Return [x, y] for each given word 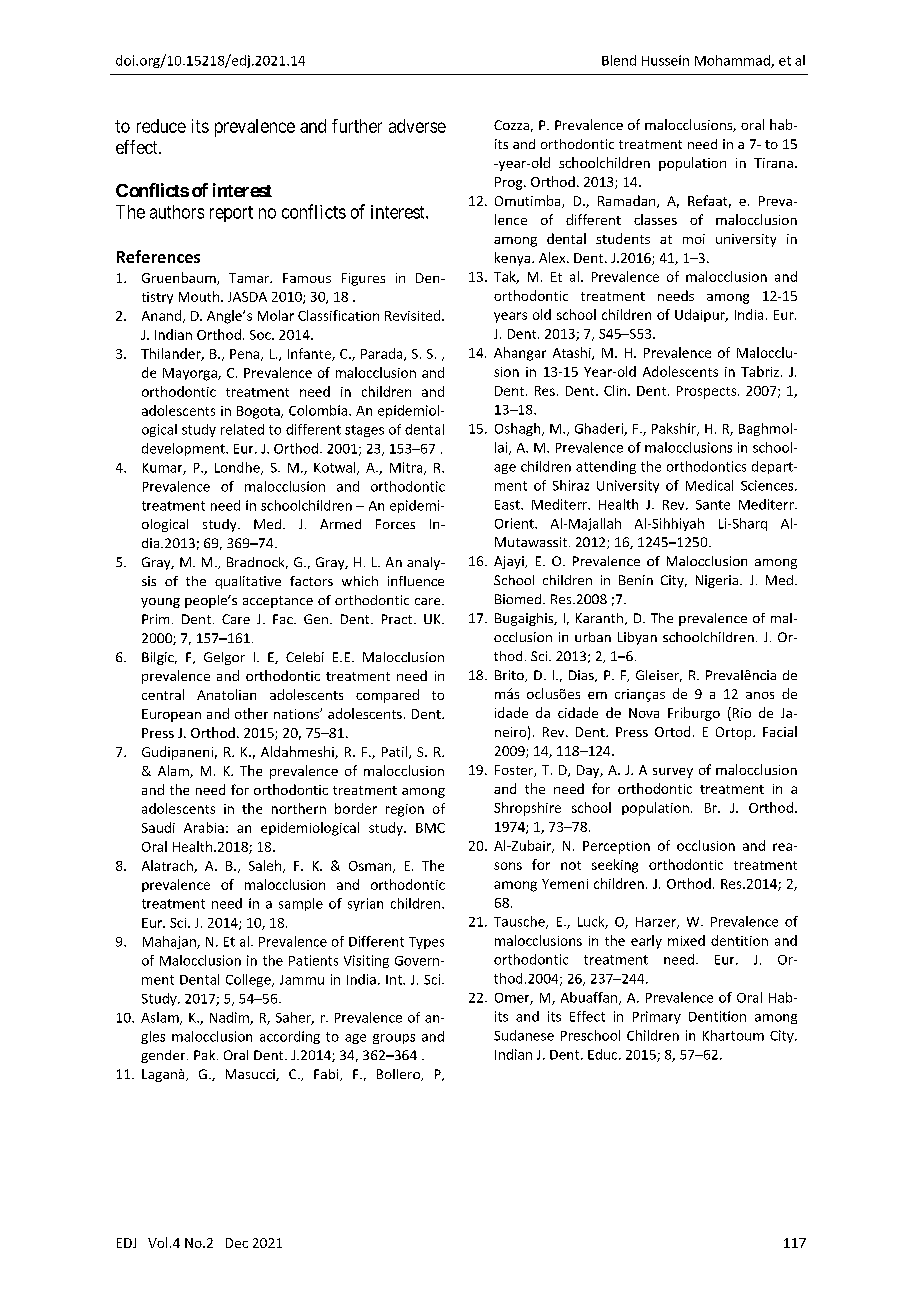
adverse [417, 126]
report [231, 214]
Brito [510, 676]
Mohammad [733, 61]
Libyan [637, 638]
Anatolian [226, 694]
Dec [237, 1243]
